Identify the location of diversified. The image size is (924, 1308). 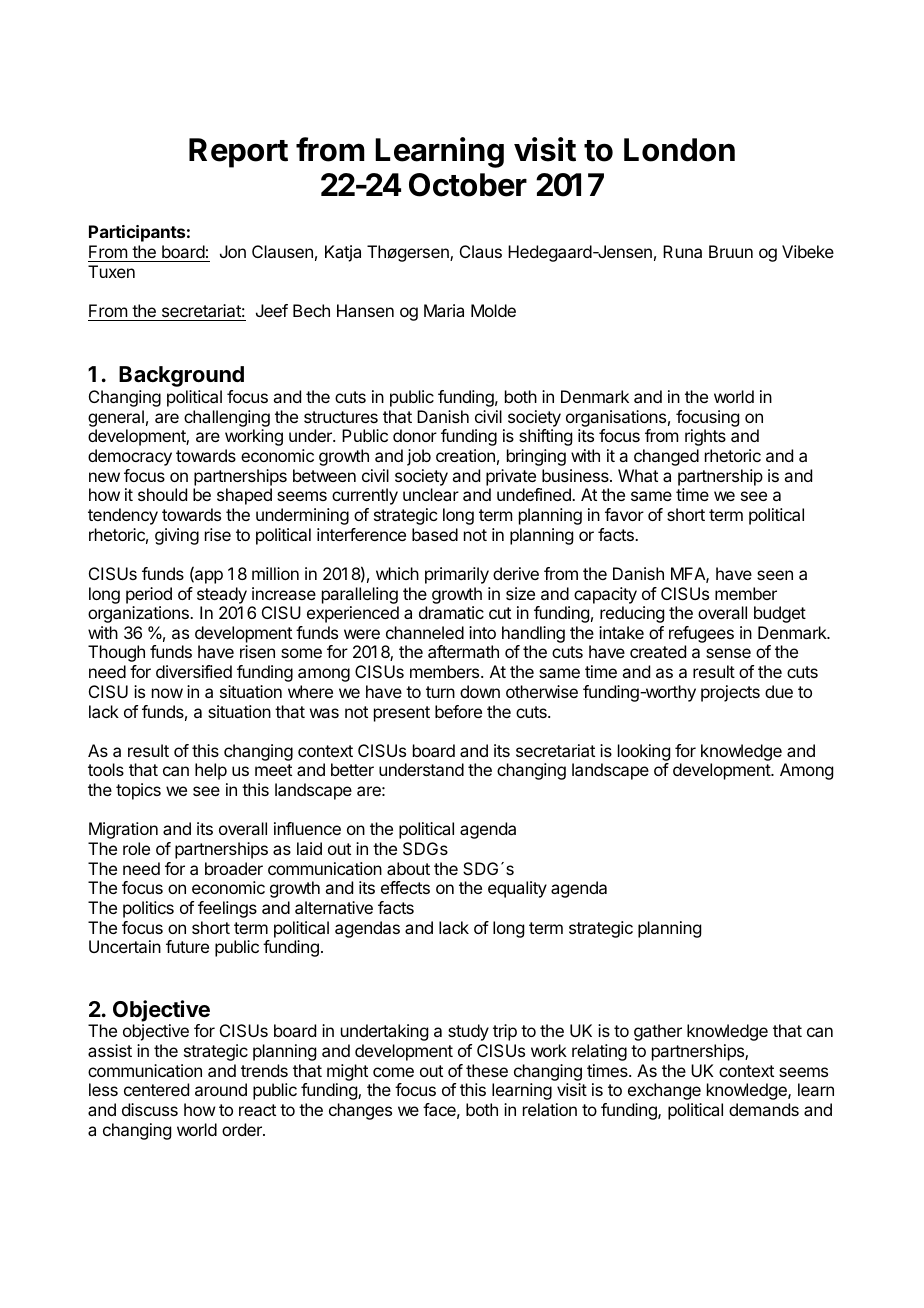
(194, 671).
